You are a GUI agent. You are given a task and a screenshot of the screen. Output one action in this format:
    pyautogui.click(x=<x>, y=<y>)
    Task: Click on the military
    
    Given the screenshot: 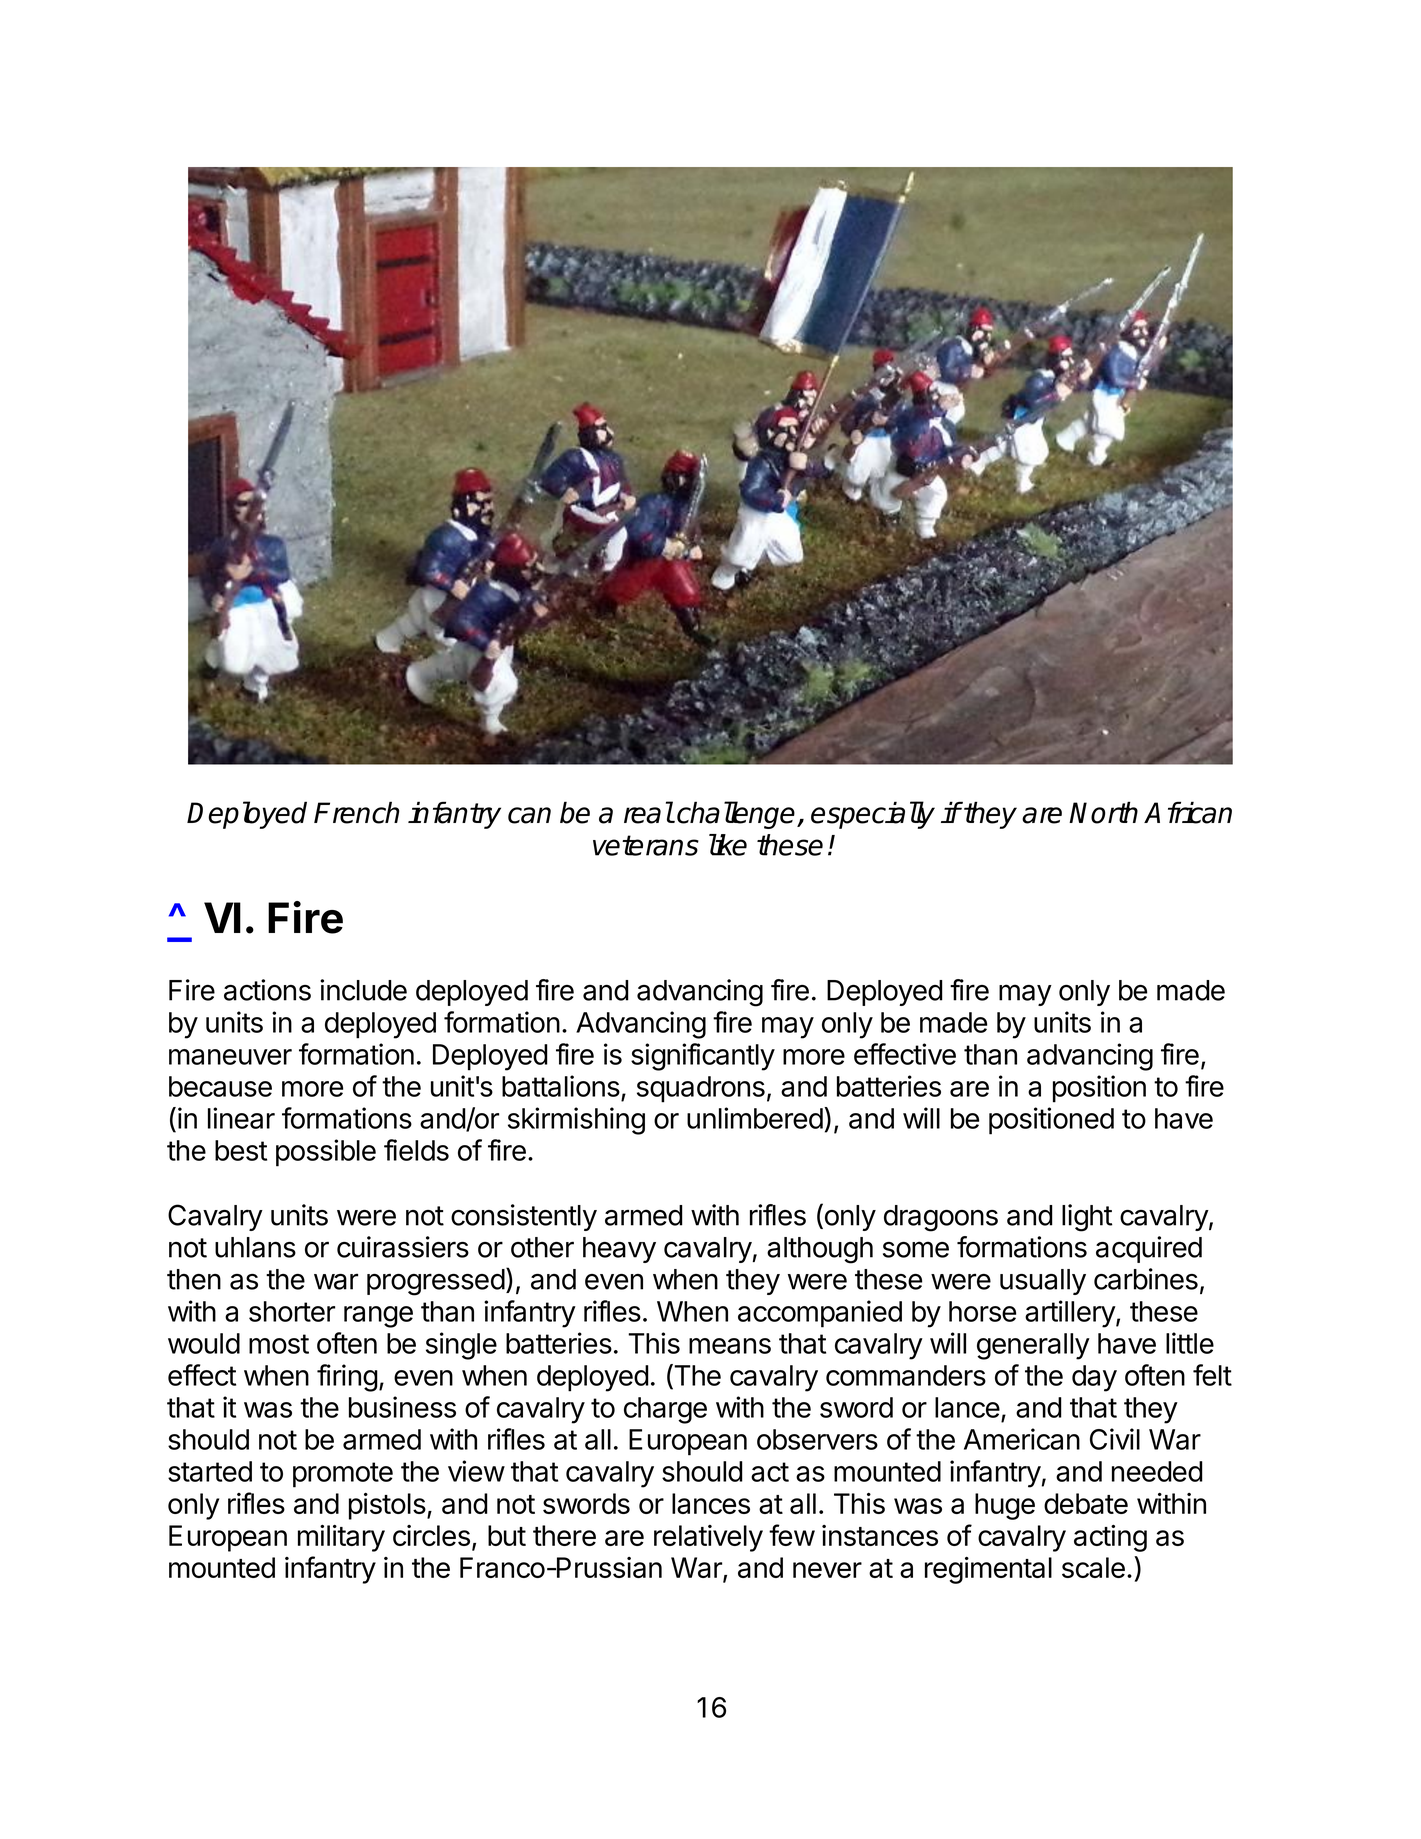 What is the action you would take?
    pyautogui.click(x=341, y=1538)
